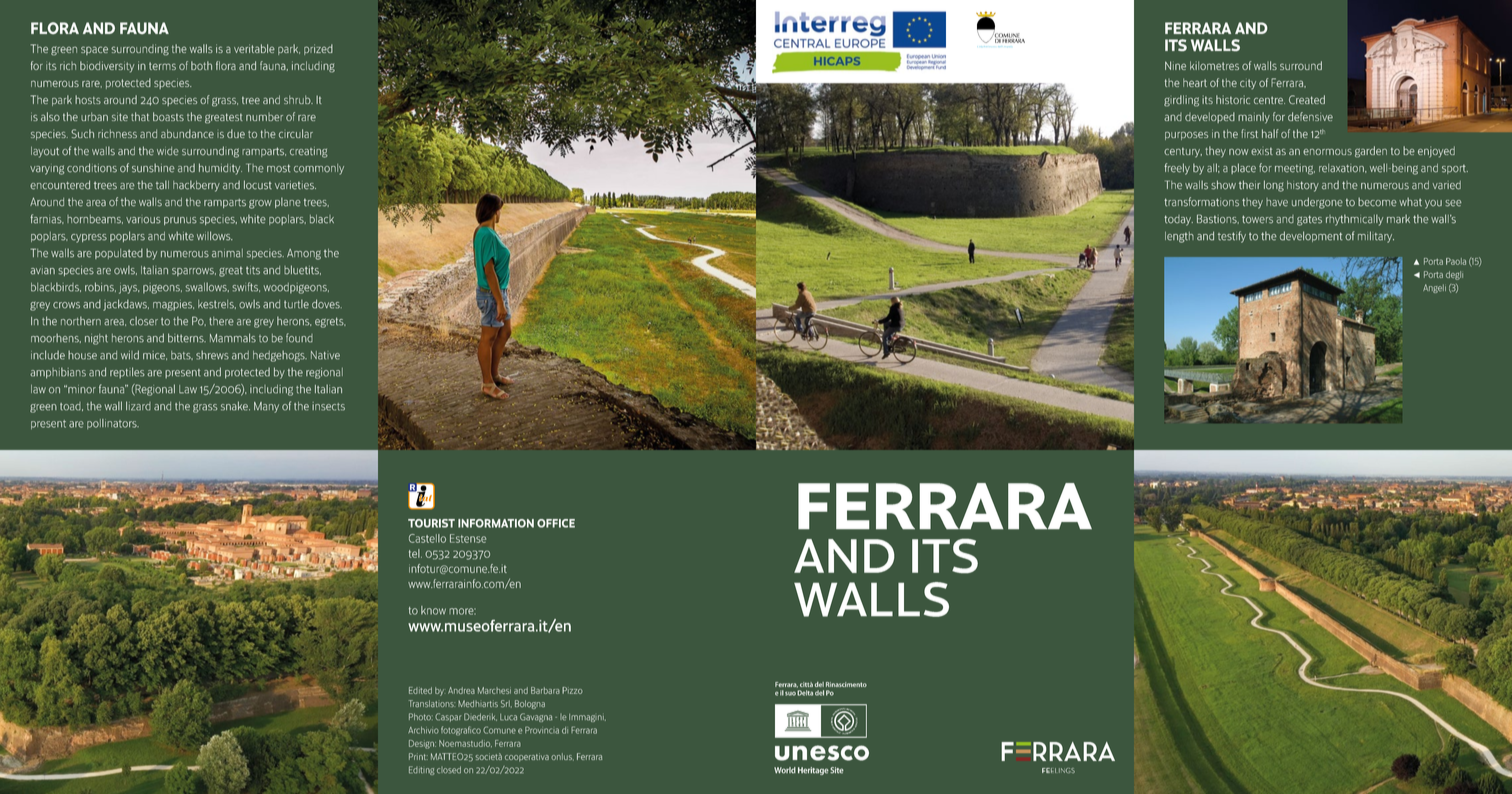 This document has width=1512, height=794. I want to click on both, so click(201, 65).
